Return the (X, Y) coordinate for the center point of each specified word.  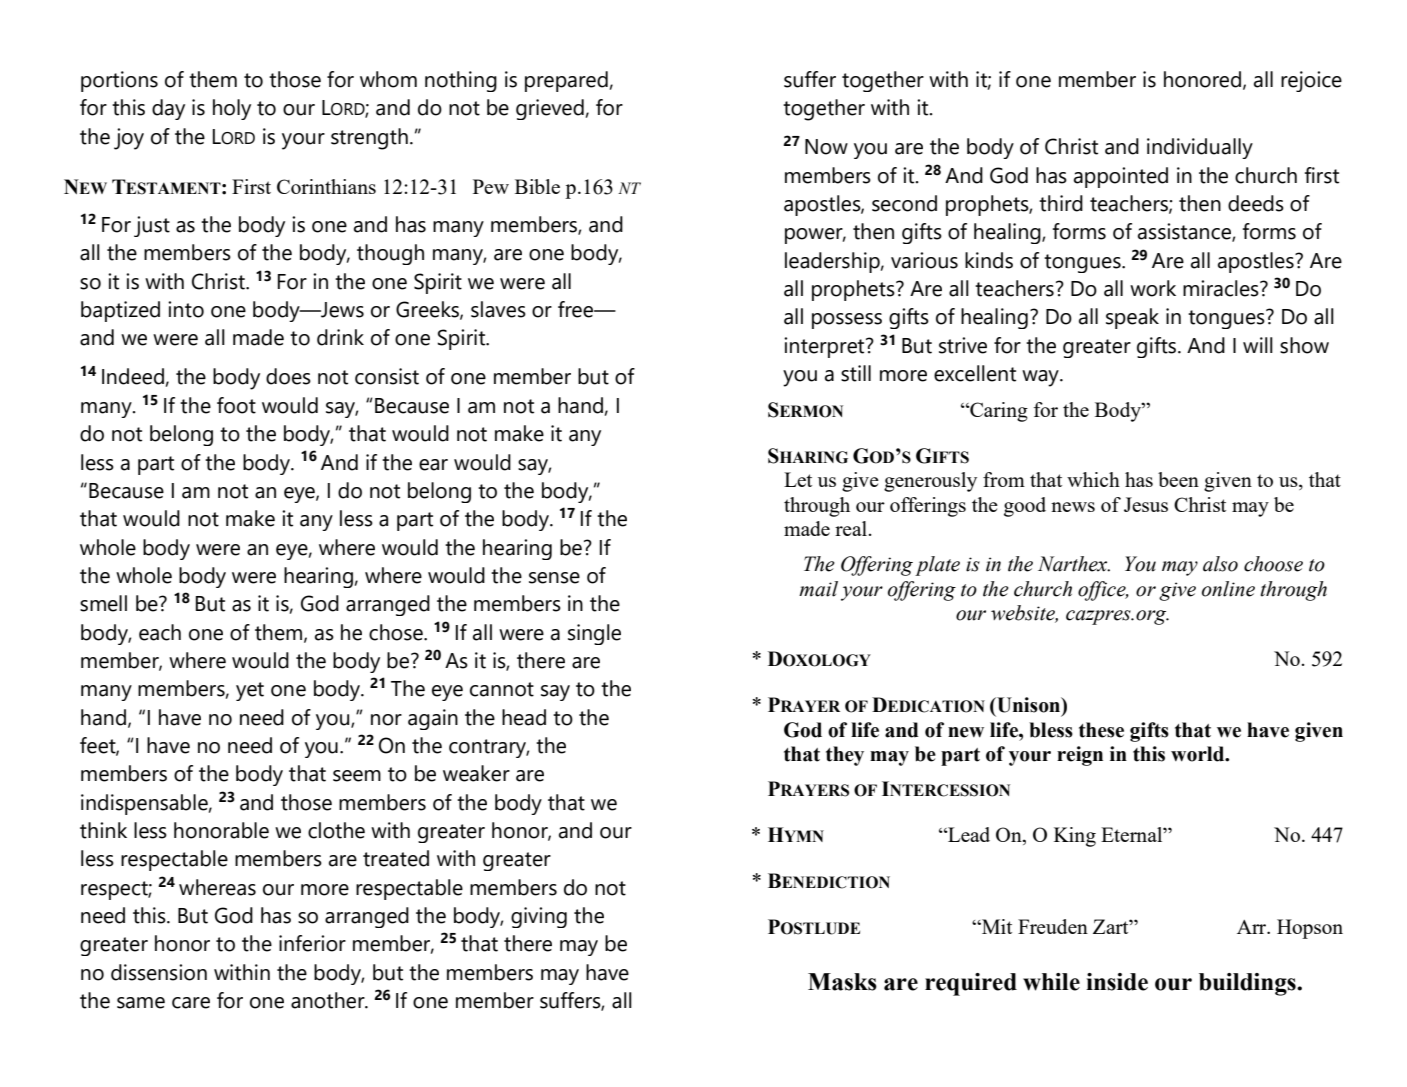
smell (103, 603)
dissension (159, 972)
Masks (842, 982)
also (1220, 564)
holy (232, 109)
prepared (566, 81)
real (852, 528)
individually (1200, 148)
